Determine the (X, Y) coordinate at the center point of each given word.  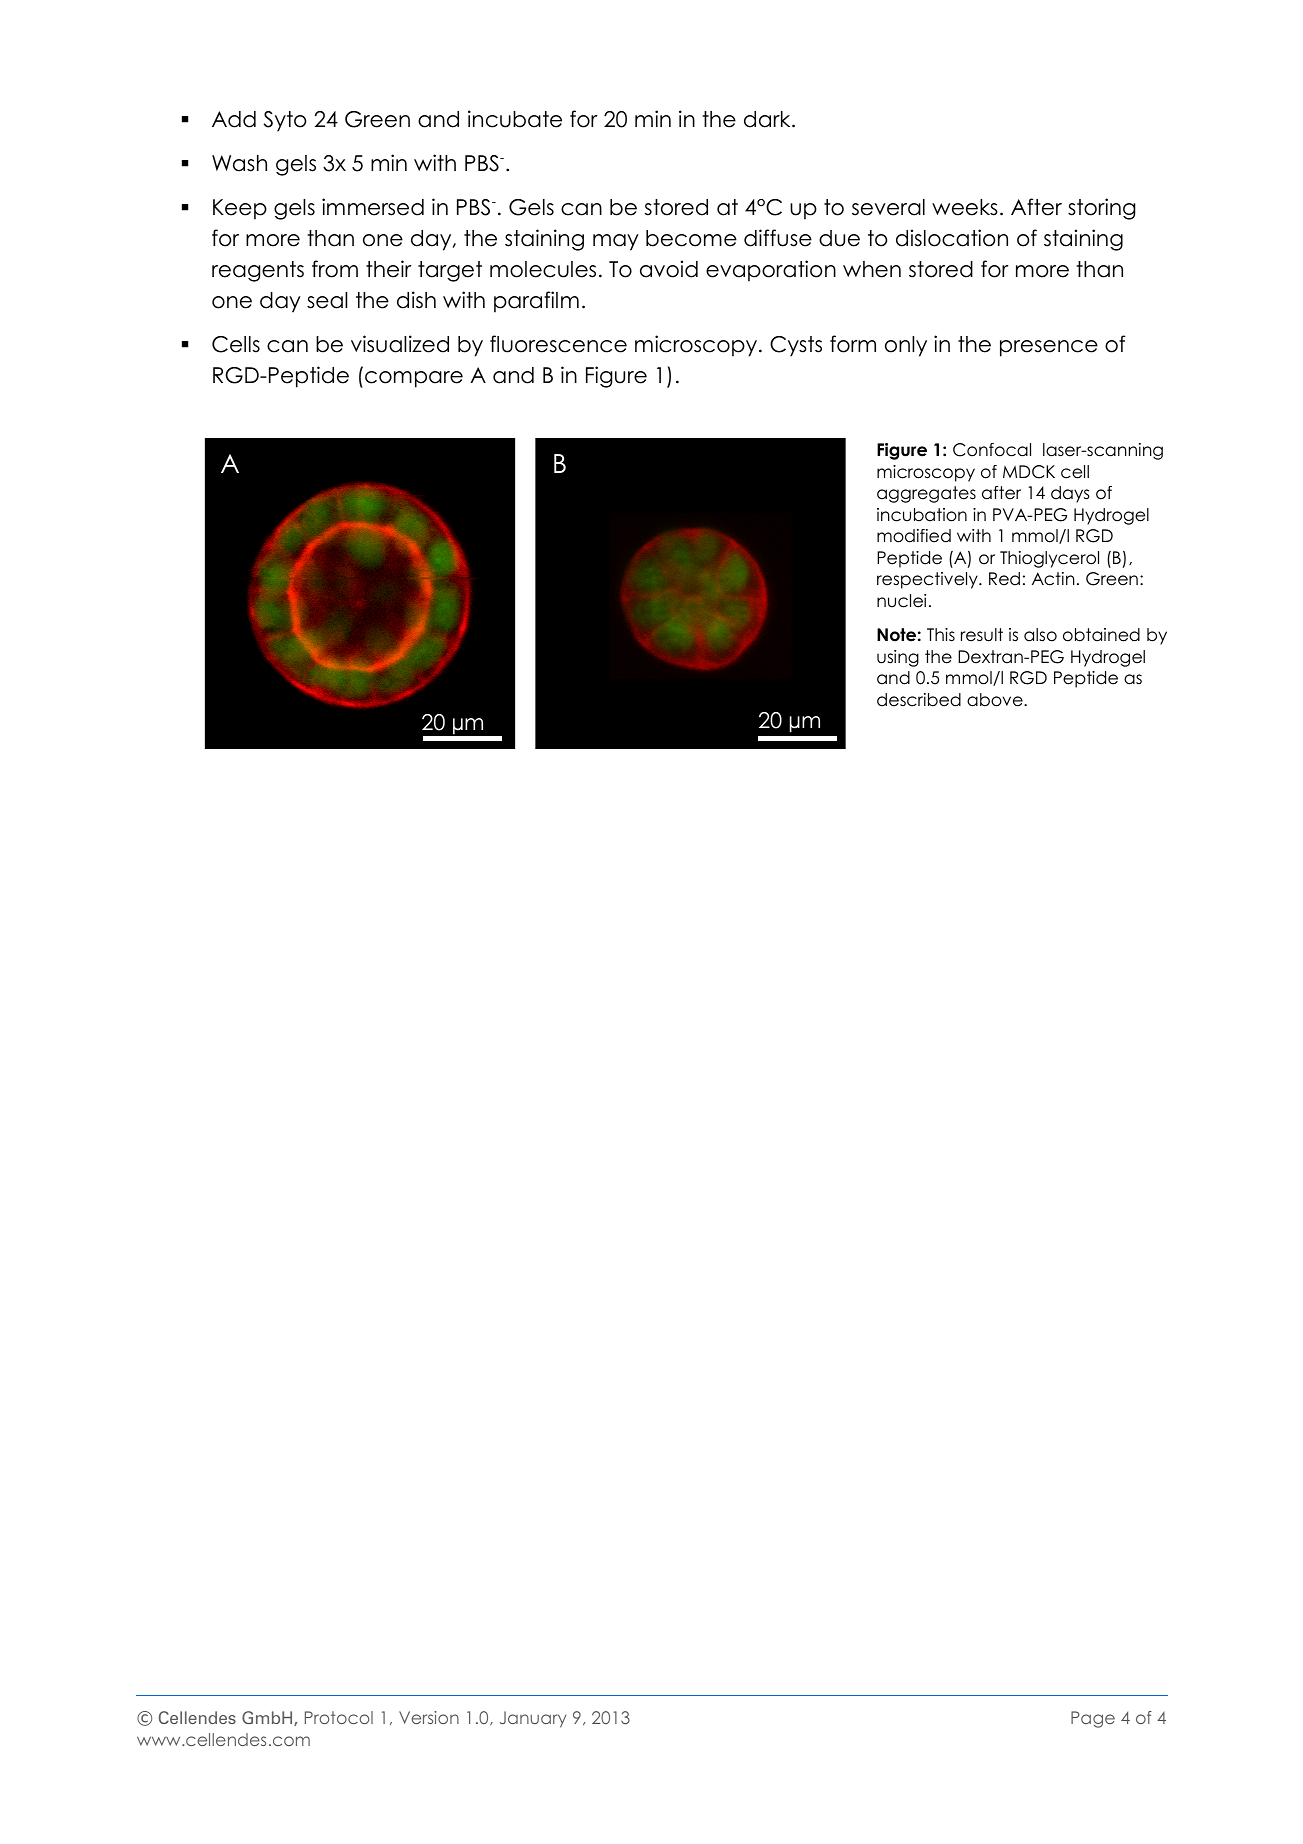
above (996, 700)
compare (414, 379)
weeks (965, 207)
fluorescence (558, 344)
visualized (400, 344)
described (919, 700)
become (691, 238)
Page (1093, 1719)
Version (429, 1717)
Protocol (339, 1717)
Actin (1053, 579)
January (533, 1719)
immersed (373, 207)
